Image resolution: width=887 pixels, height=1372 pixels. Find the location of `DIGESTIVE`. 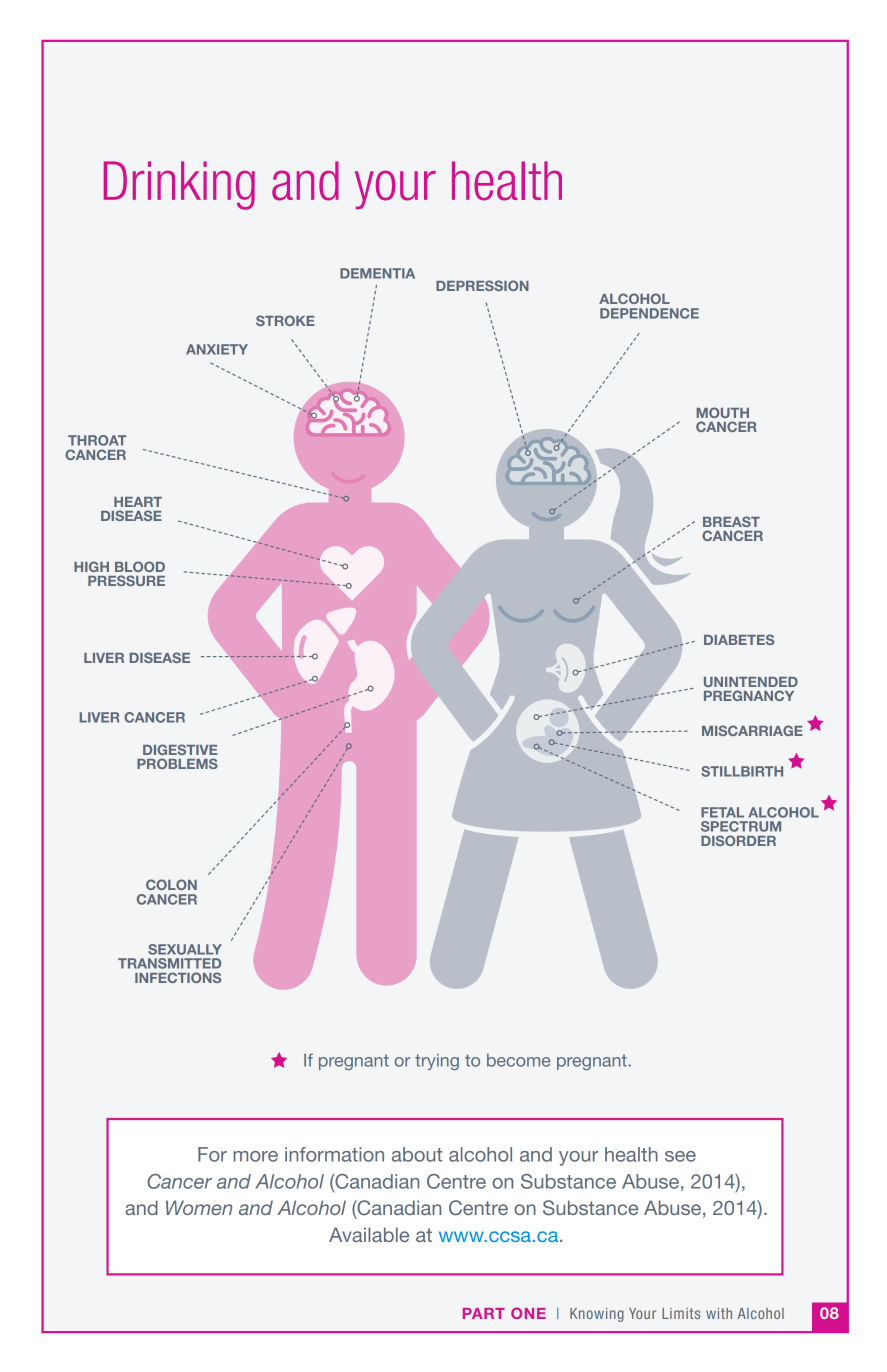

DIGESTIVE is located at coordinates (180, 749).
